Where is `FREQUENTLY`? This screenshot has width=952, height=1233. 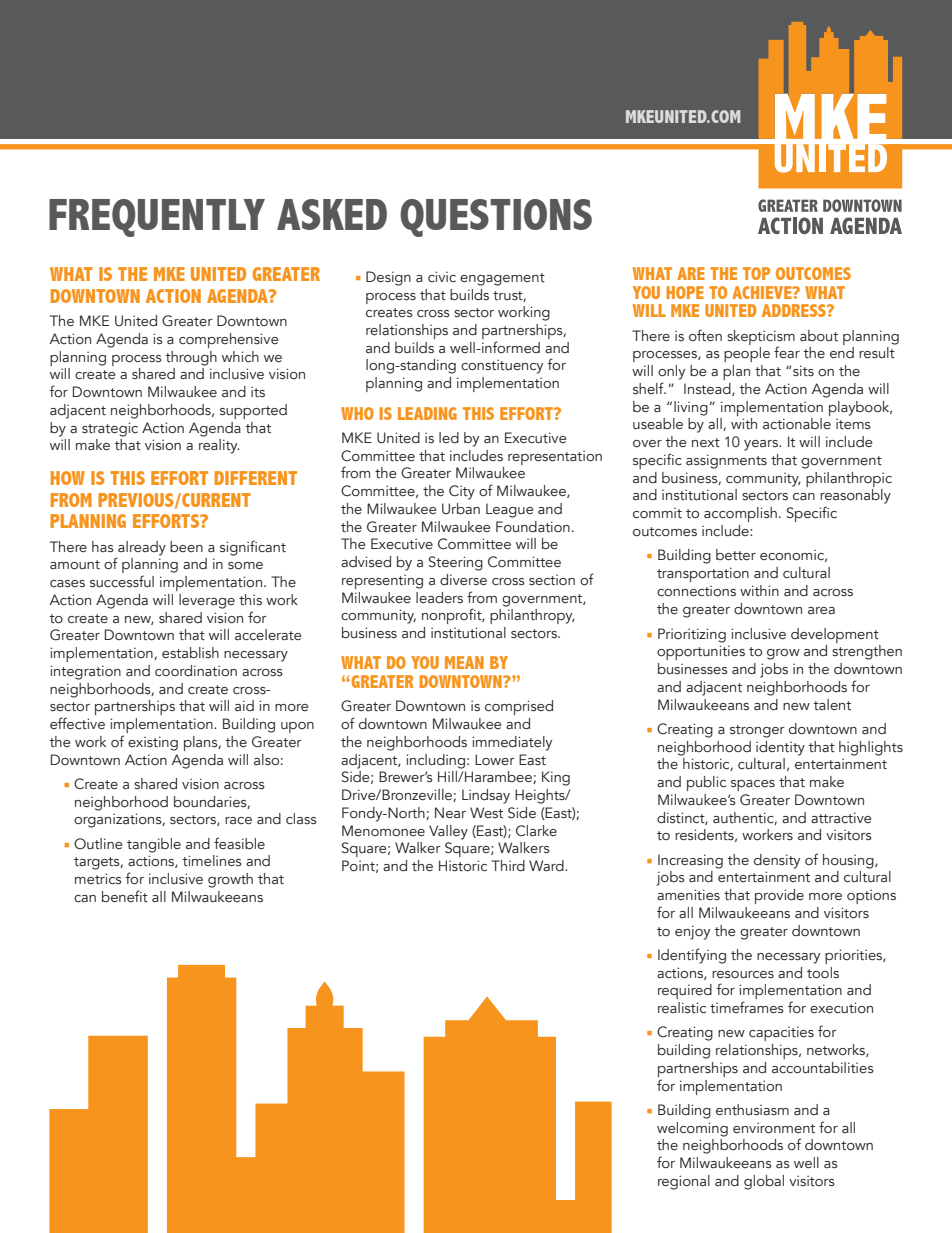
FREQUENTLY is located at coordinates (157, 218).
